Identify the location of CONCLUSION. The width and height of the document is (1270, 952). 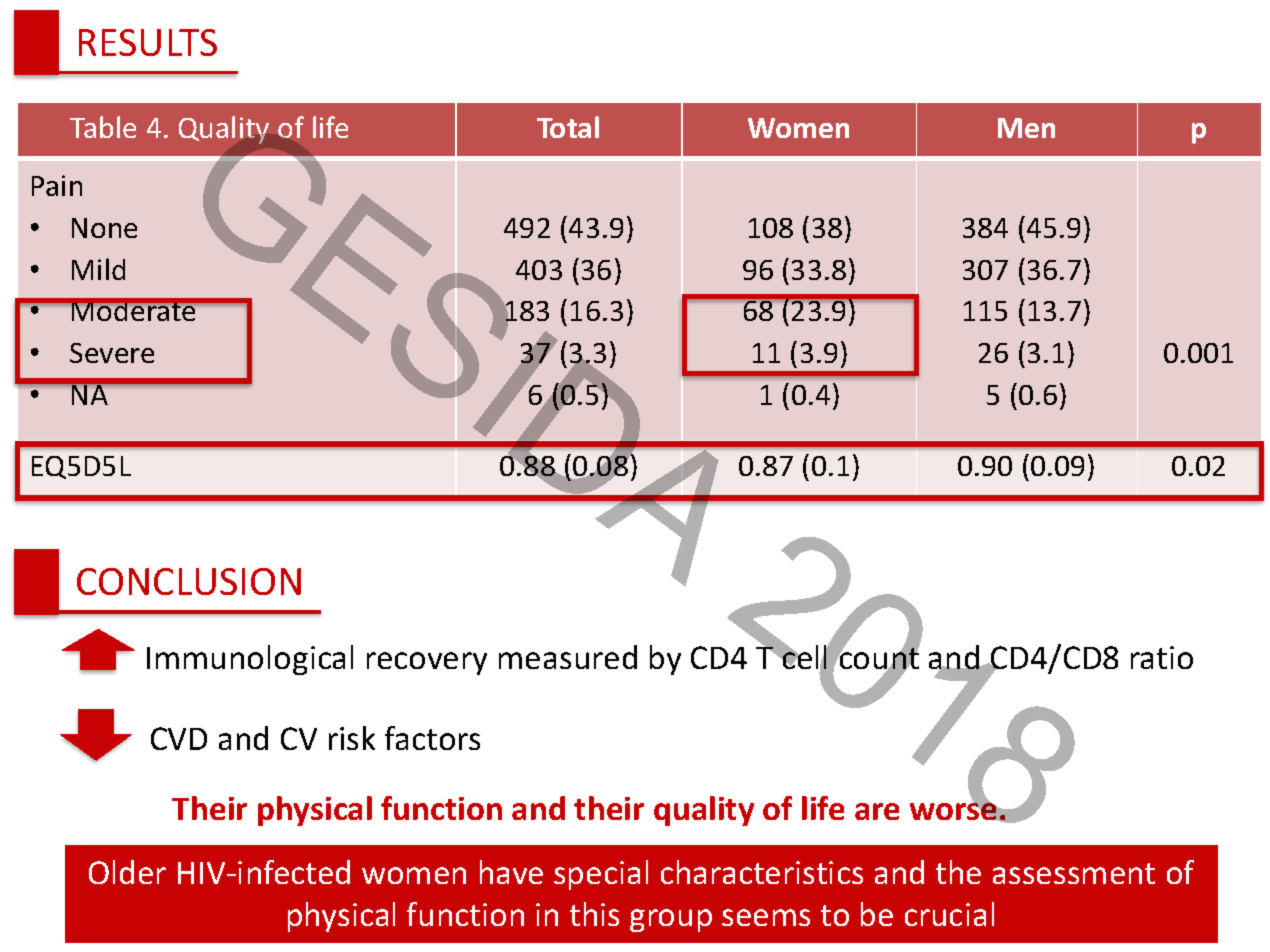
(189, 581).
